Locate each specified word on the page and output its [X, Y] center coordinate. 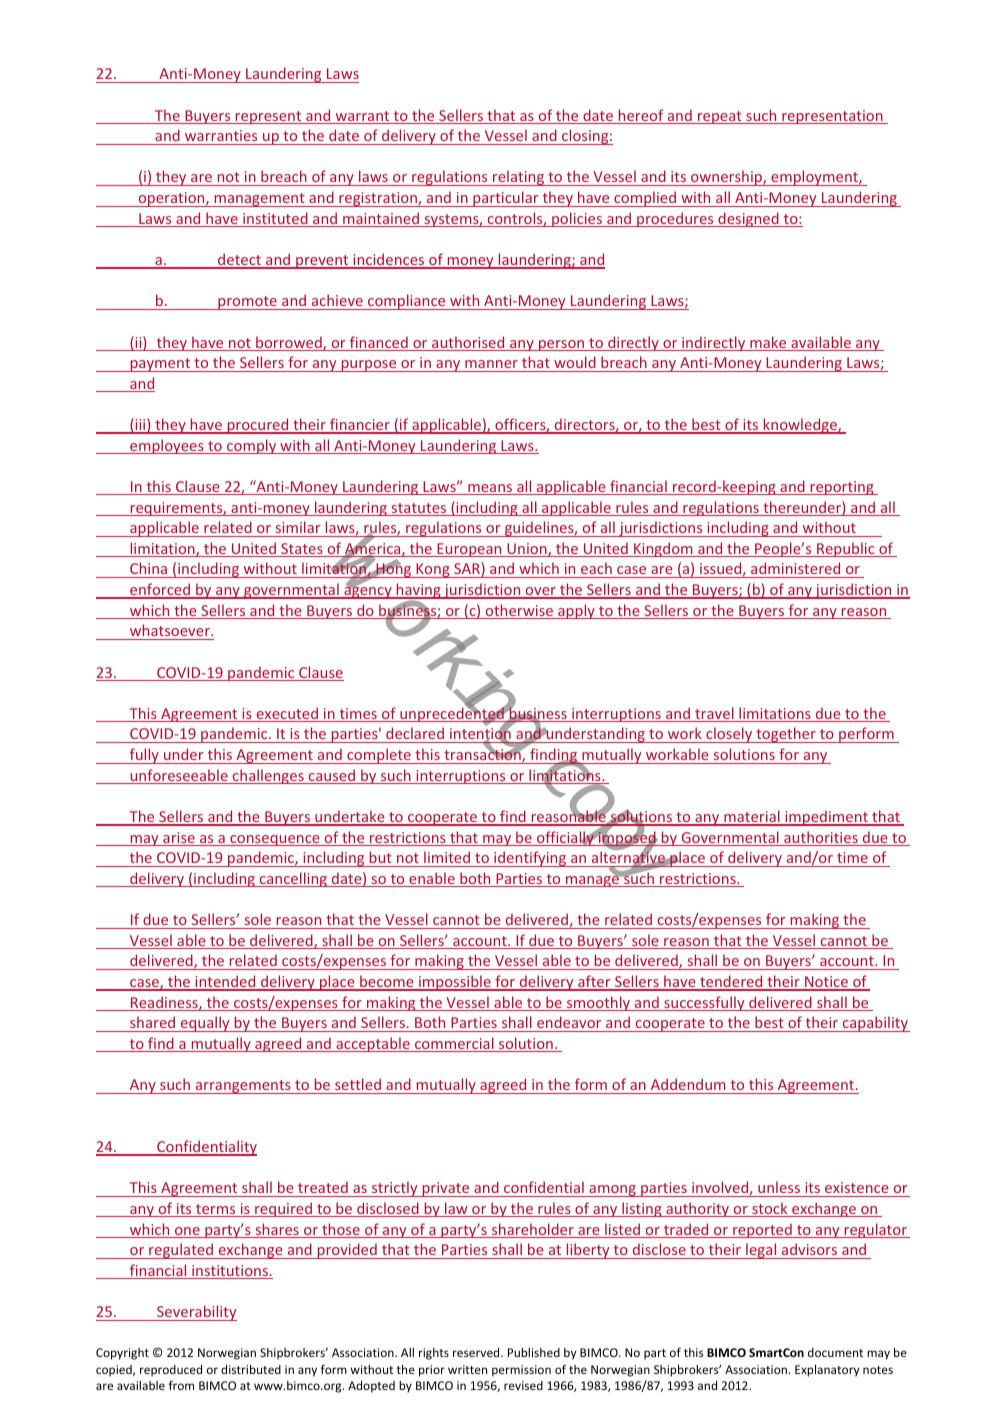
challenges [268, 776]
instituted [275, 219]
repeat [720, 117]
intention [480, 735]
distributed [251, 1369]
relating [519, 178]
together [786, 735]
